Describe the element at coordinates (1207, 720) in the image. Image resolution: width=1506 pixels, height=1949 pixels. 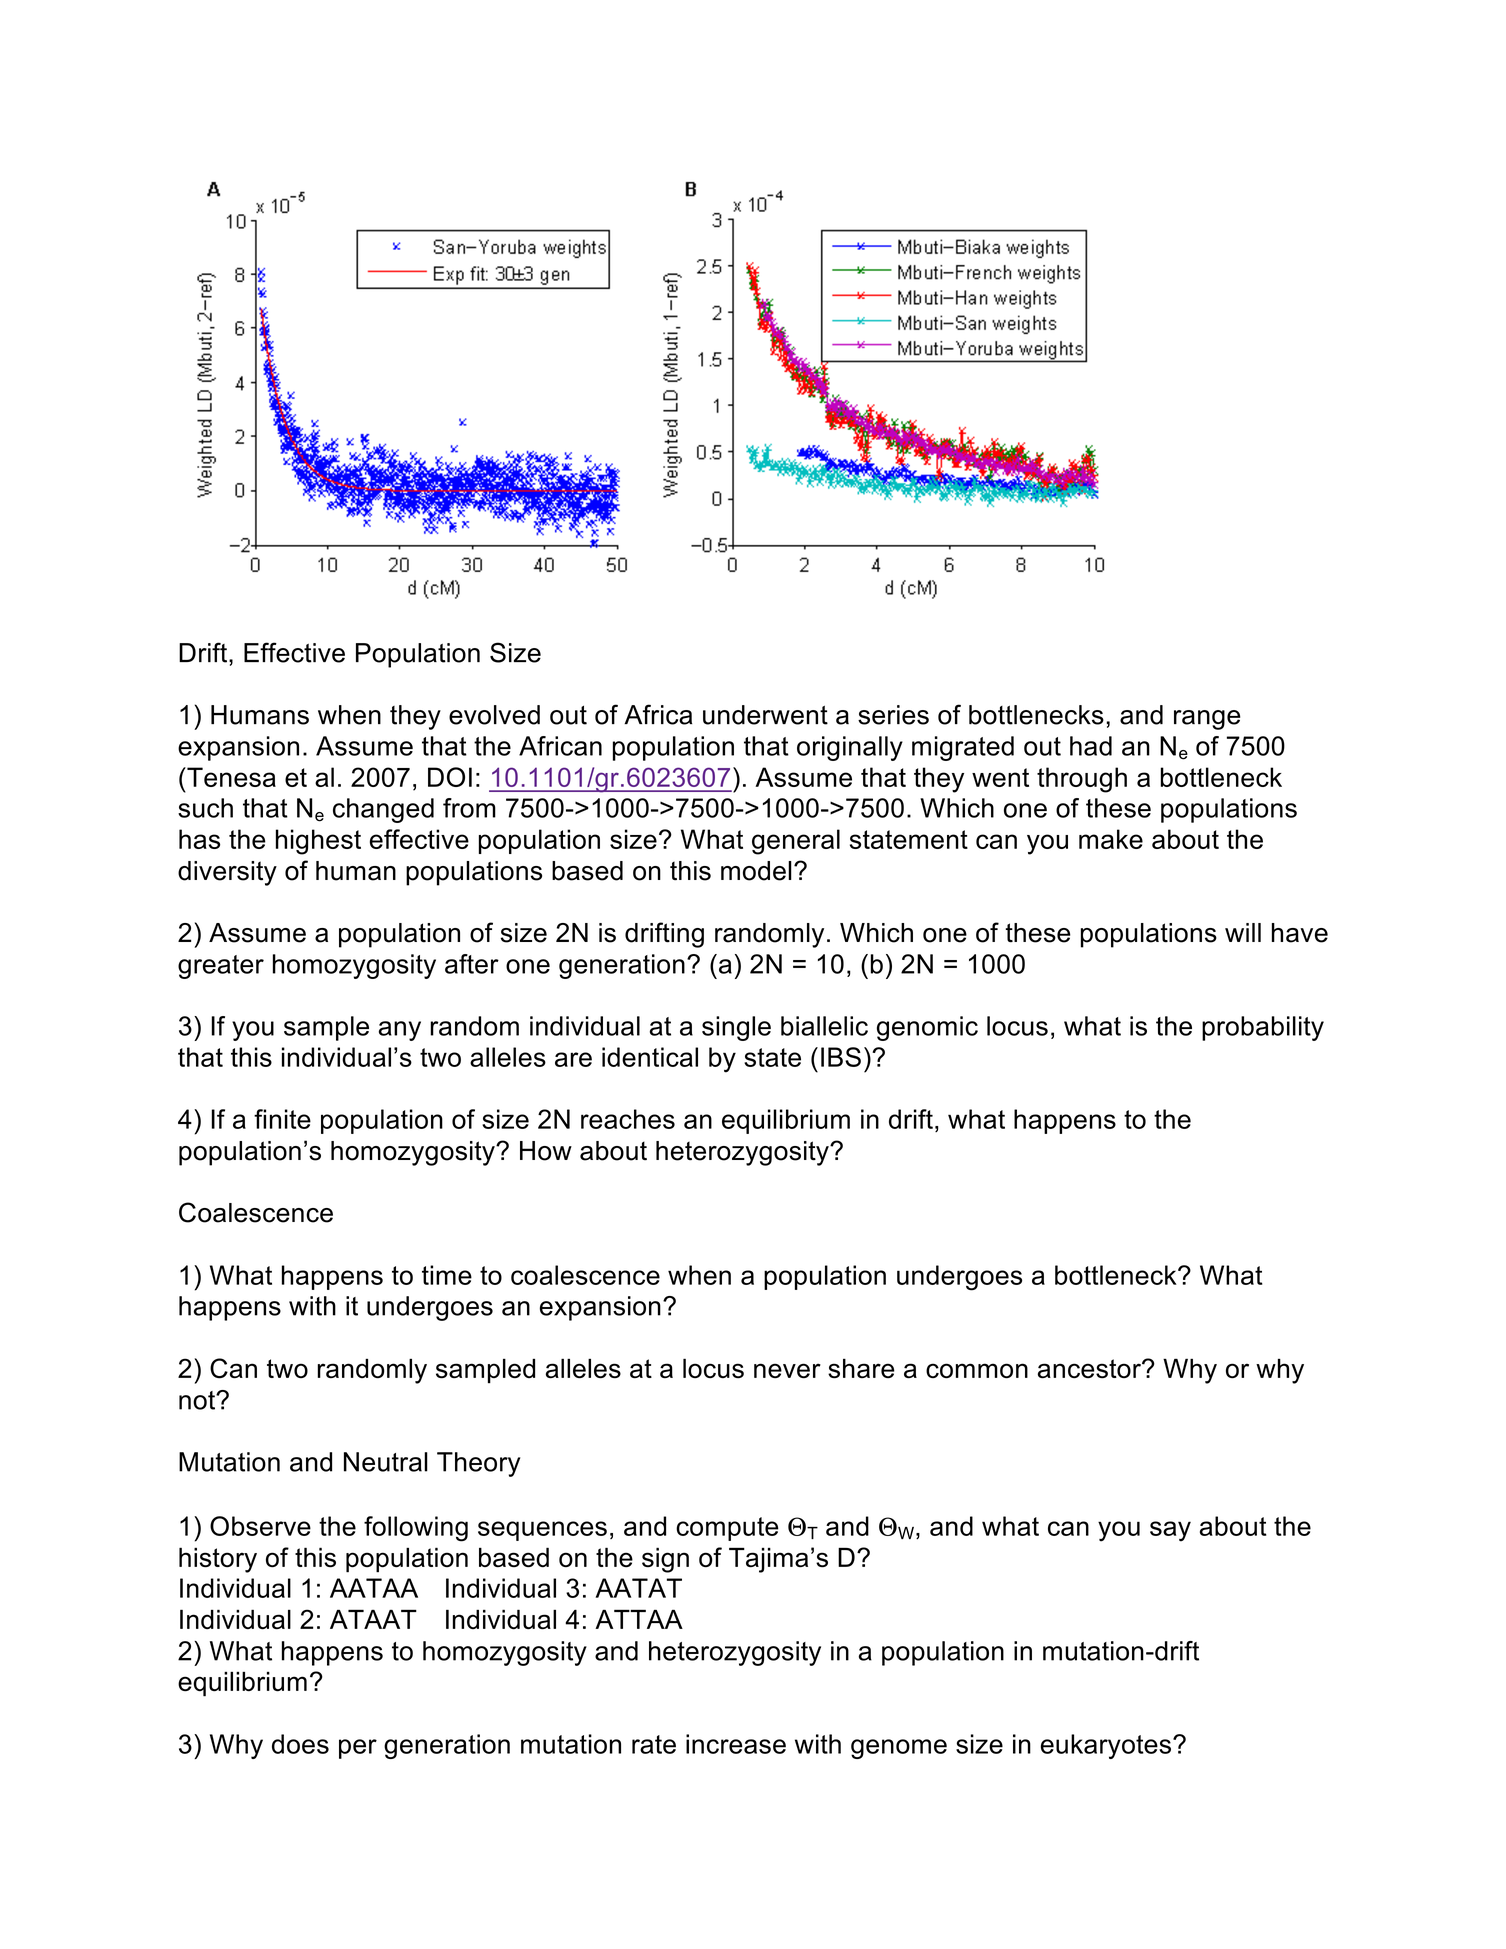
I see `range` at that location.
